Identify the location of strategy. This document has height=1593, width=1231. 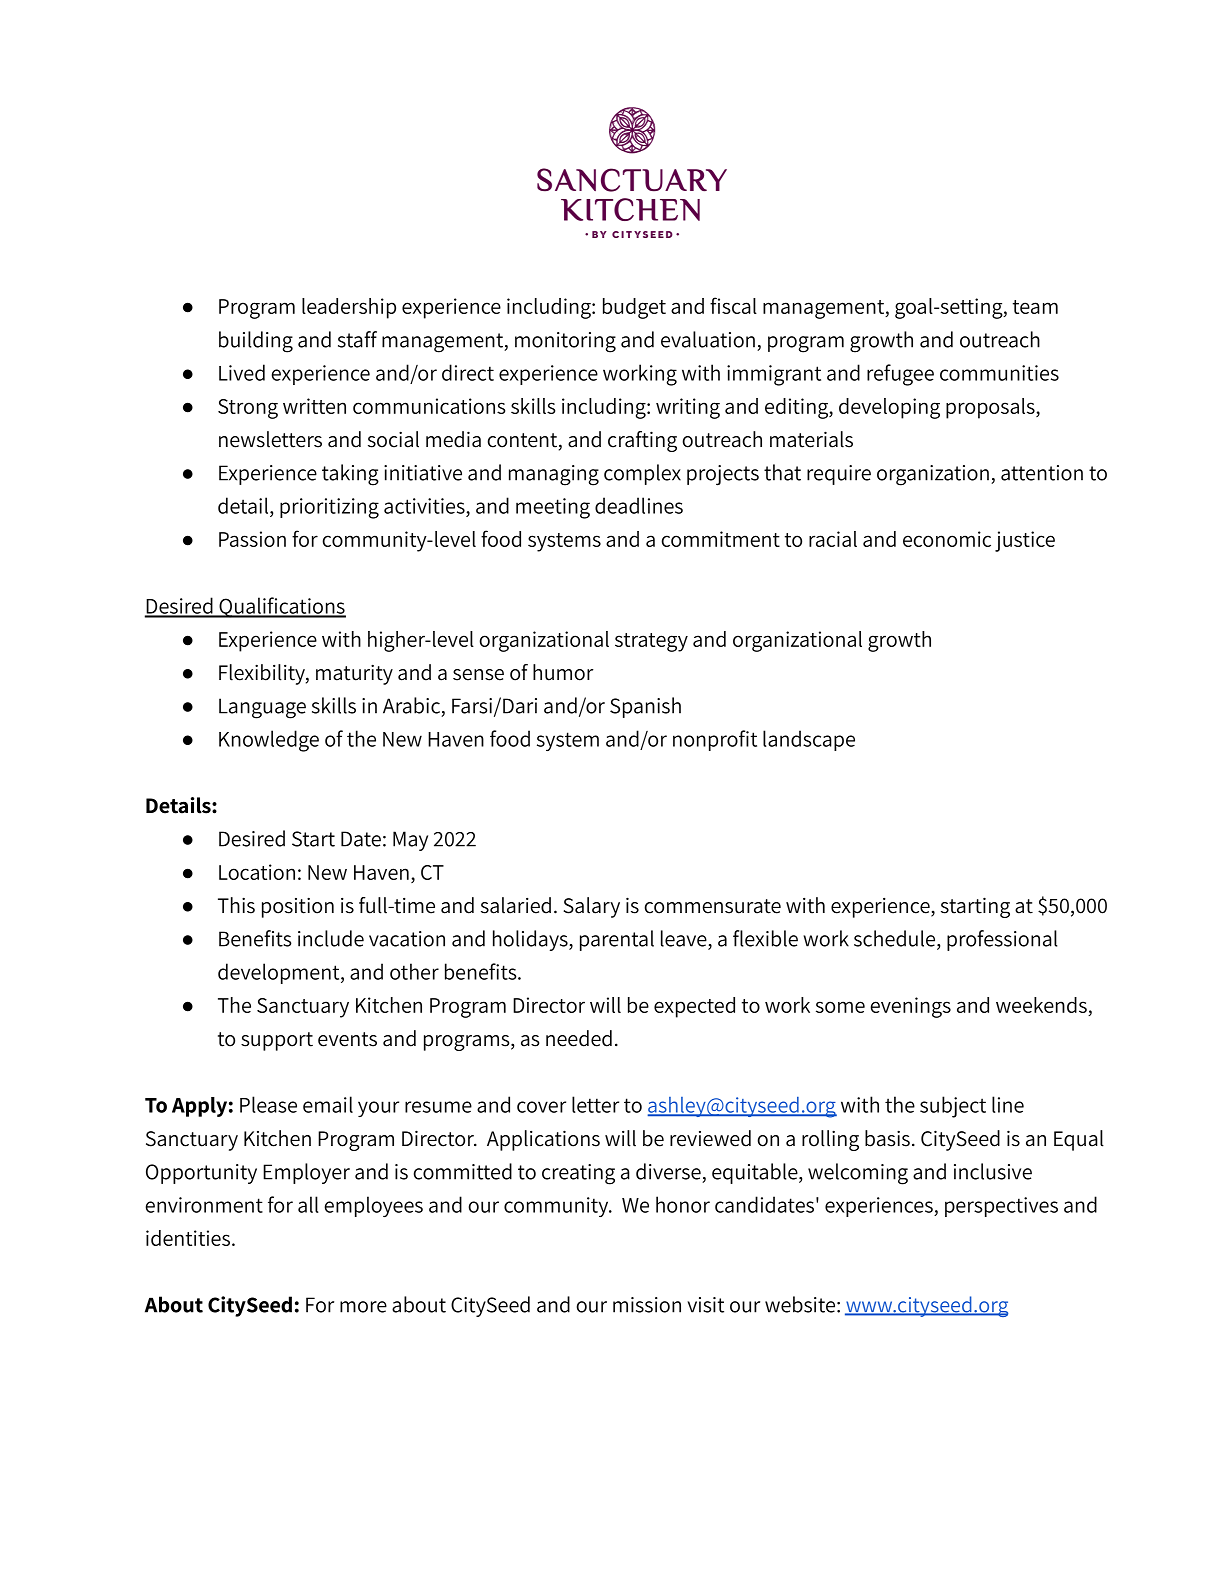
(651, 642).
